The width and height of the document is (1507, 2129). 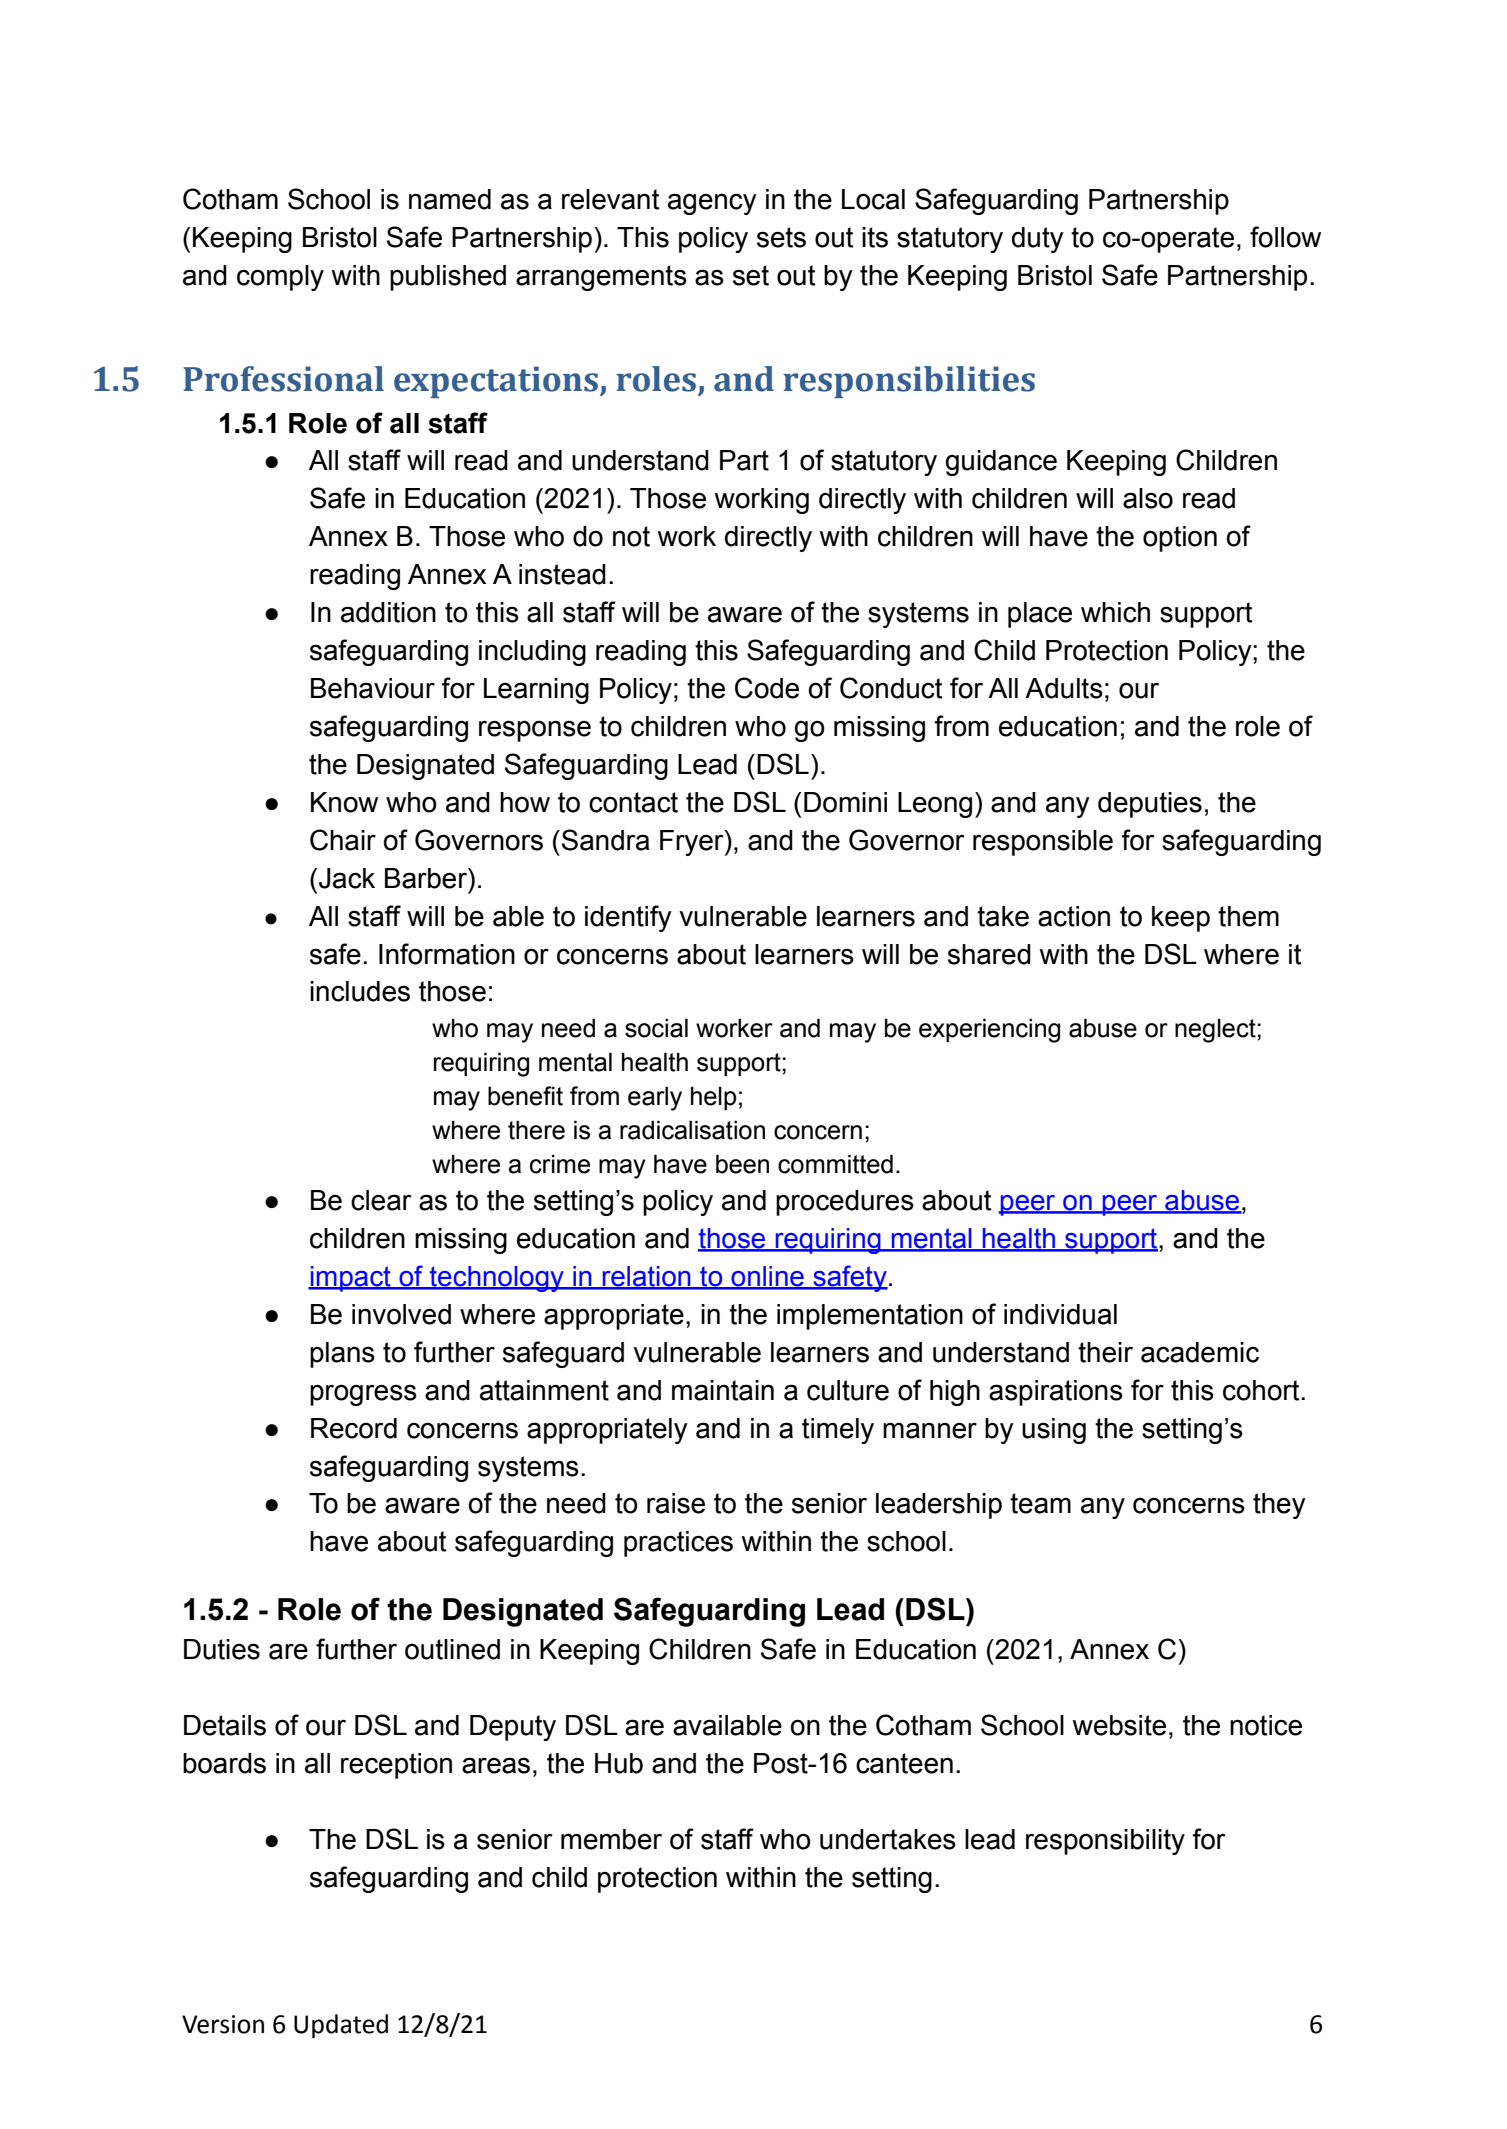 I want to click on addition, so click(x=388, y=612).
